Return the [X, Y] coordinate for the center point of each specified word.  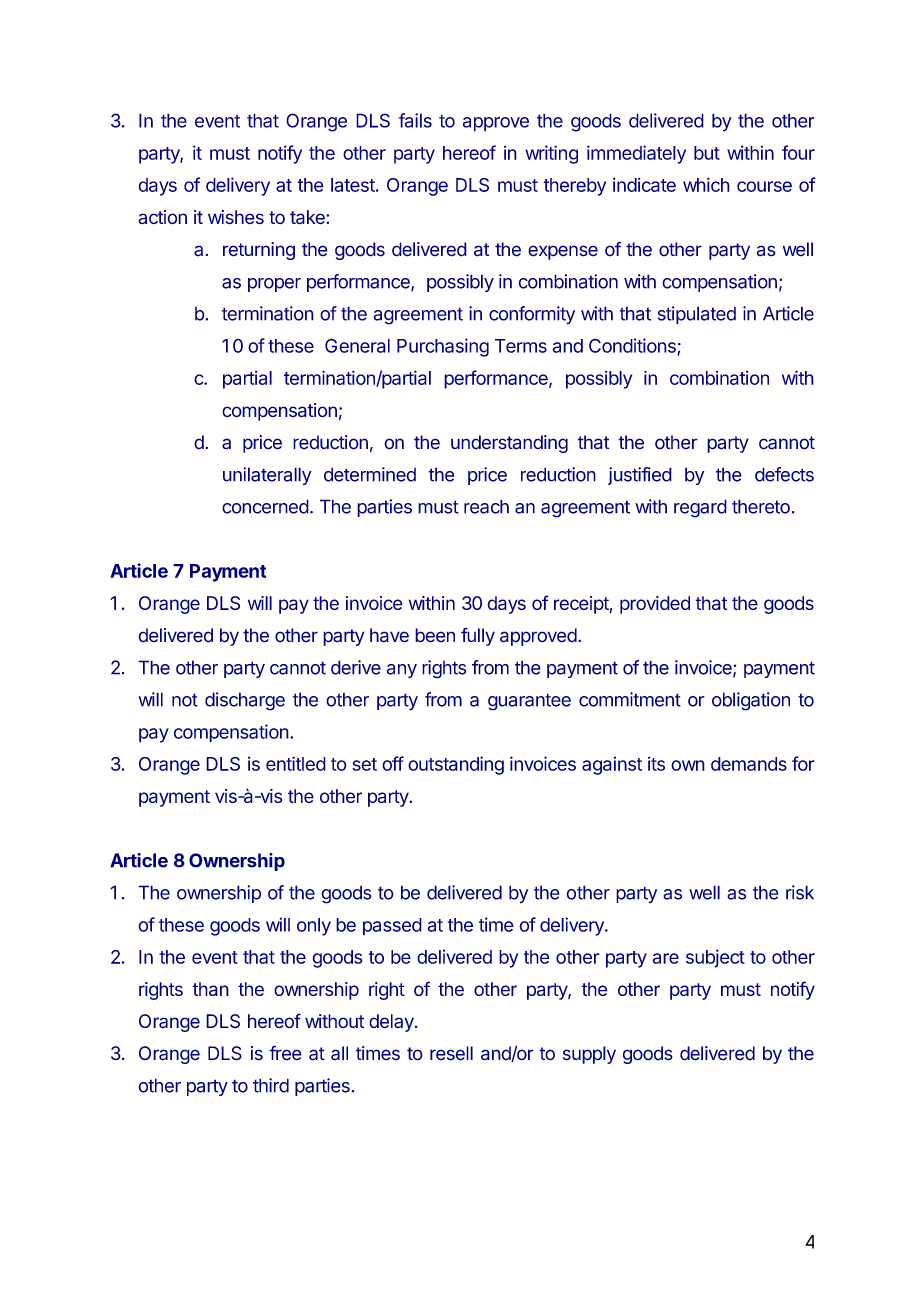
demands [749, 764]
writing [551, 154]
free [285, 1053]
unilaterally [267, 476]
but [707, 153]
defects [784, 474]
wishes [236, 217]
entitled [296, 763]
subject [715, 958]
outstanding [456, 765]
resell [451, 1053]
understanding [509, 444]
